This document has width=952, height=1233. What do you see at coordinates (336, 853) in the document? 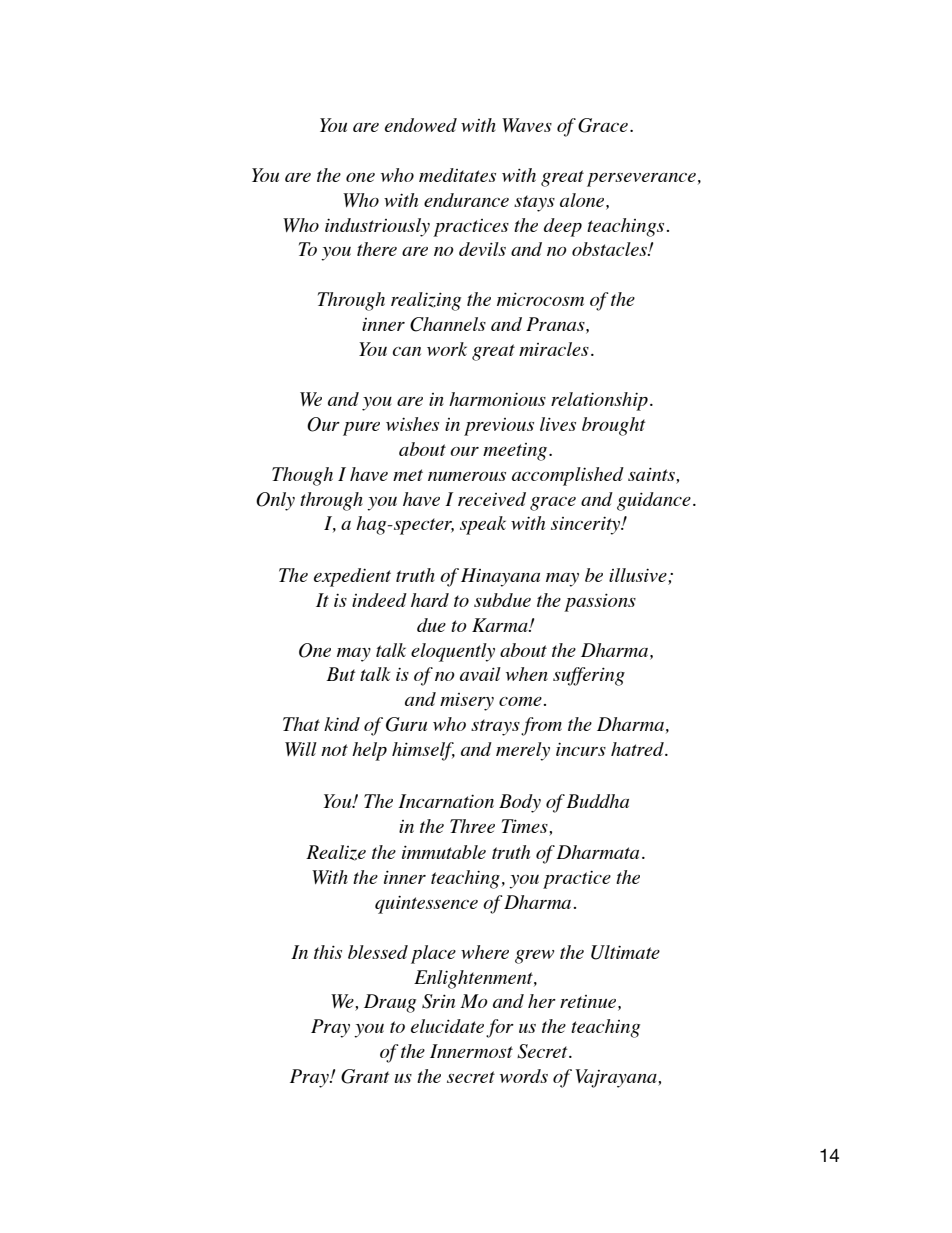
I see `Realize` at bounding box center [336, 853].
